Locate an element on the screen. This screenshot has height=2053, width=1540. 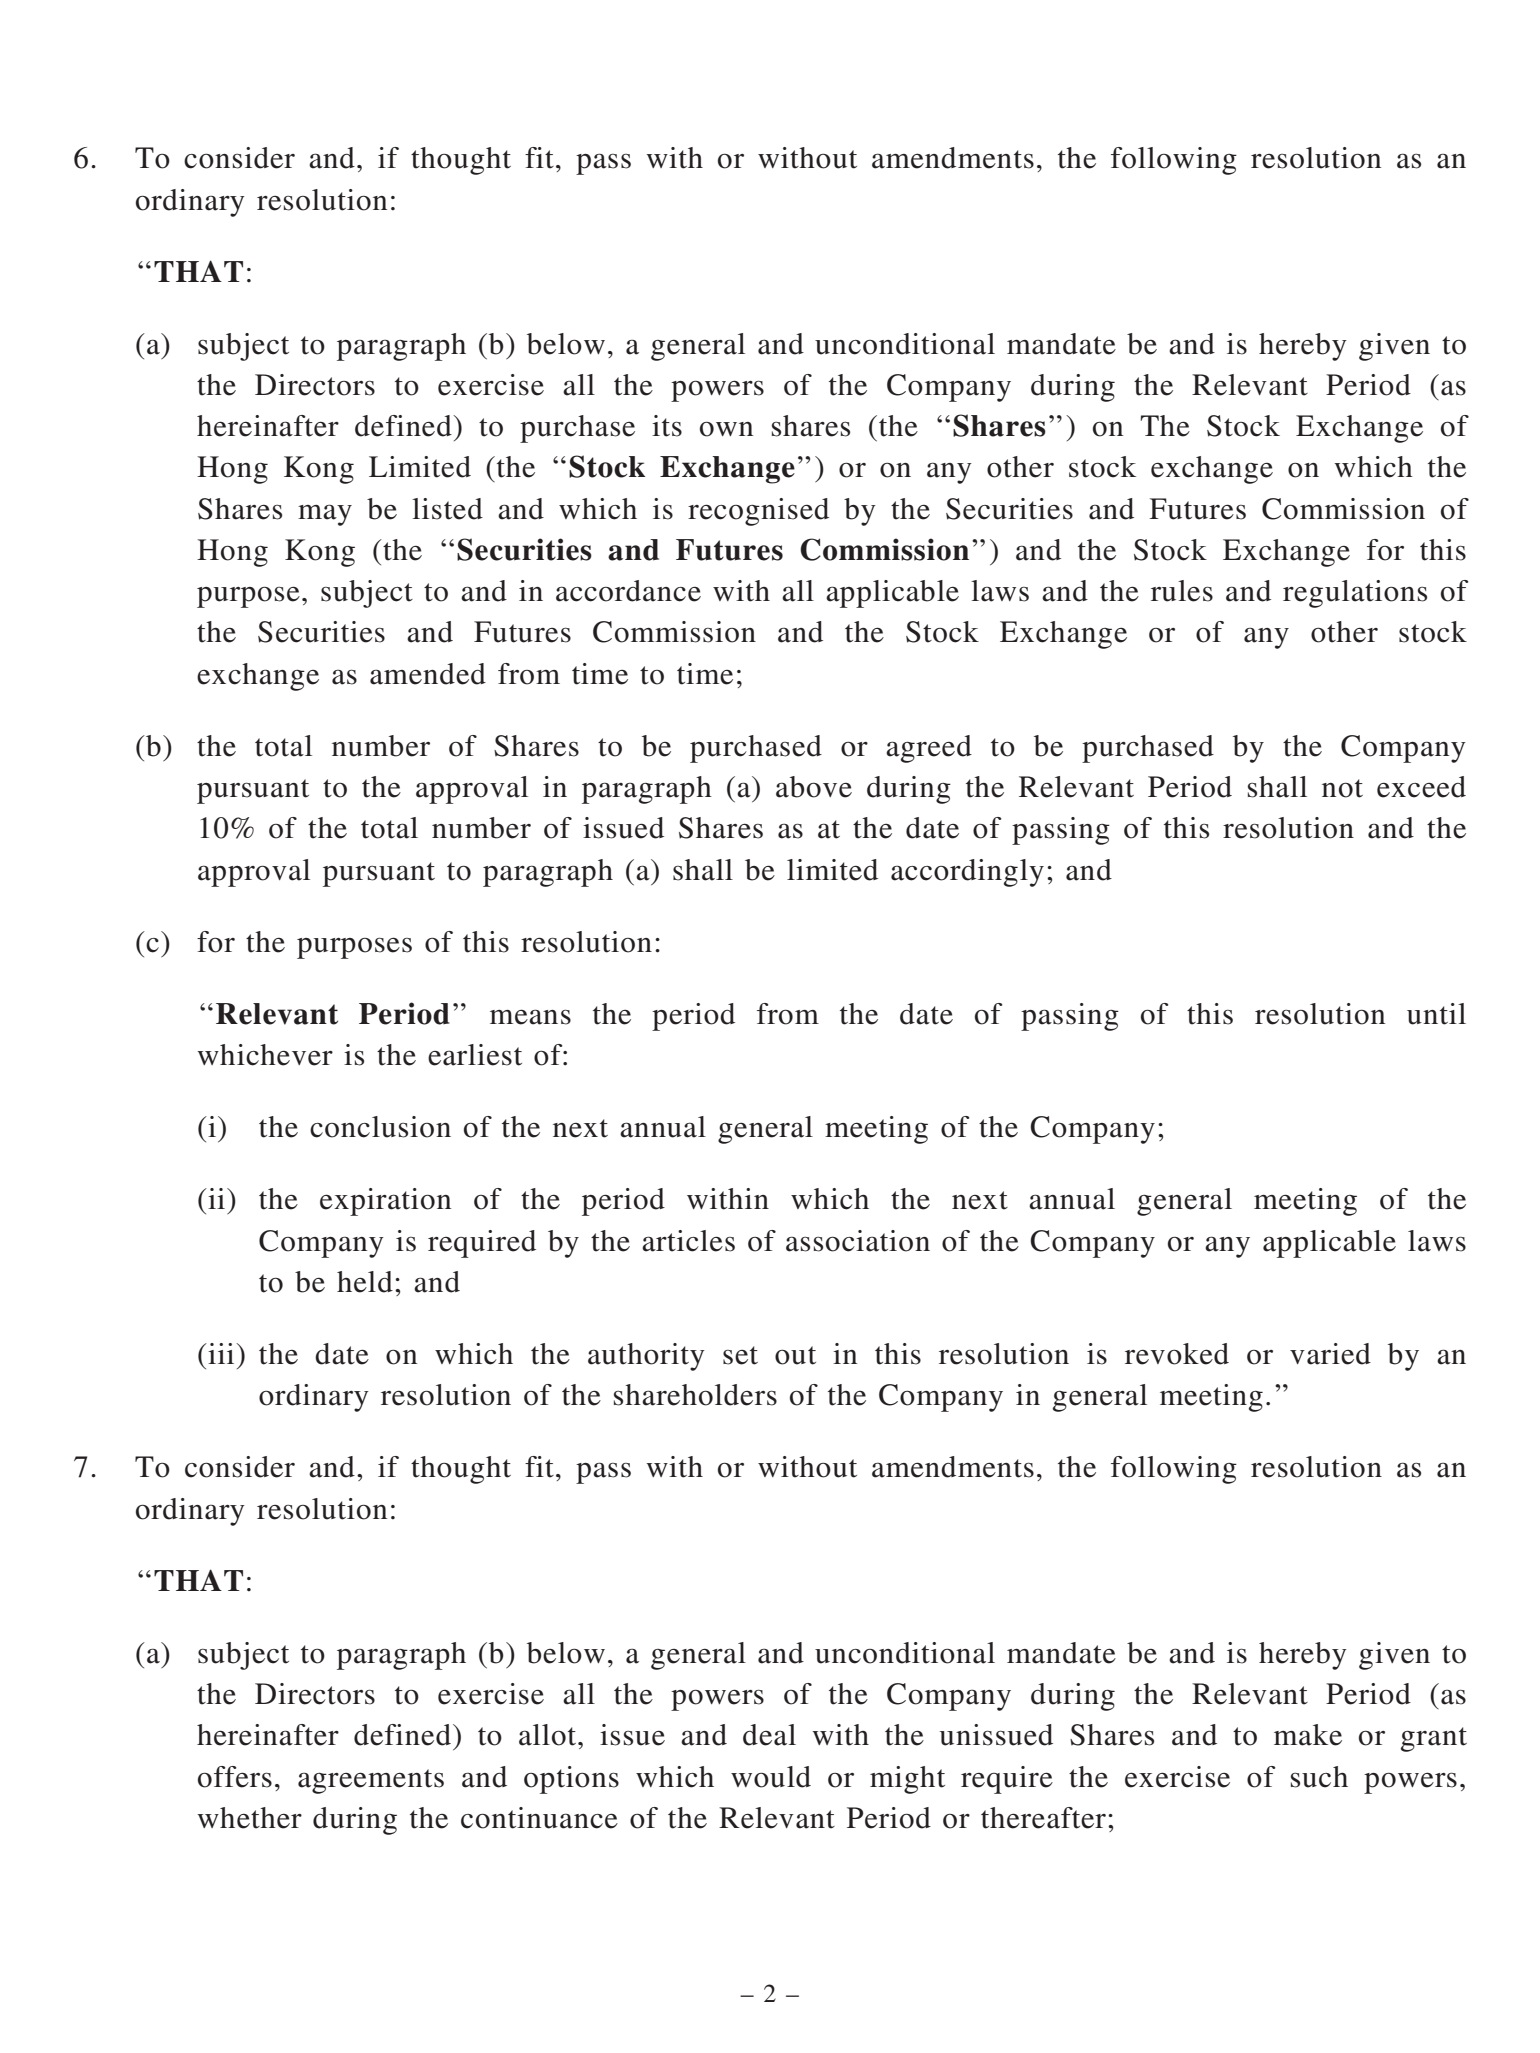
recognised is located at coordinates (758, 512).
